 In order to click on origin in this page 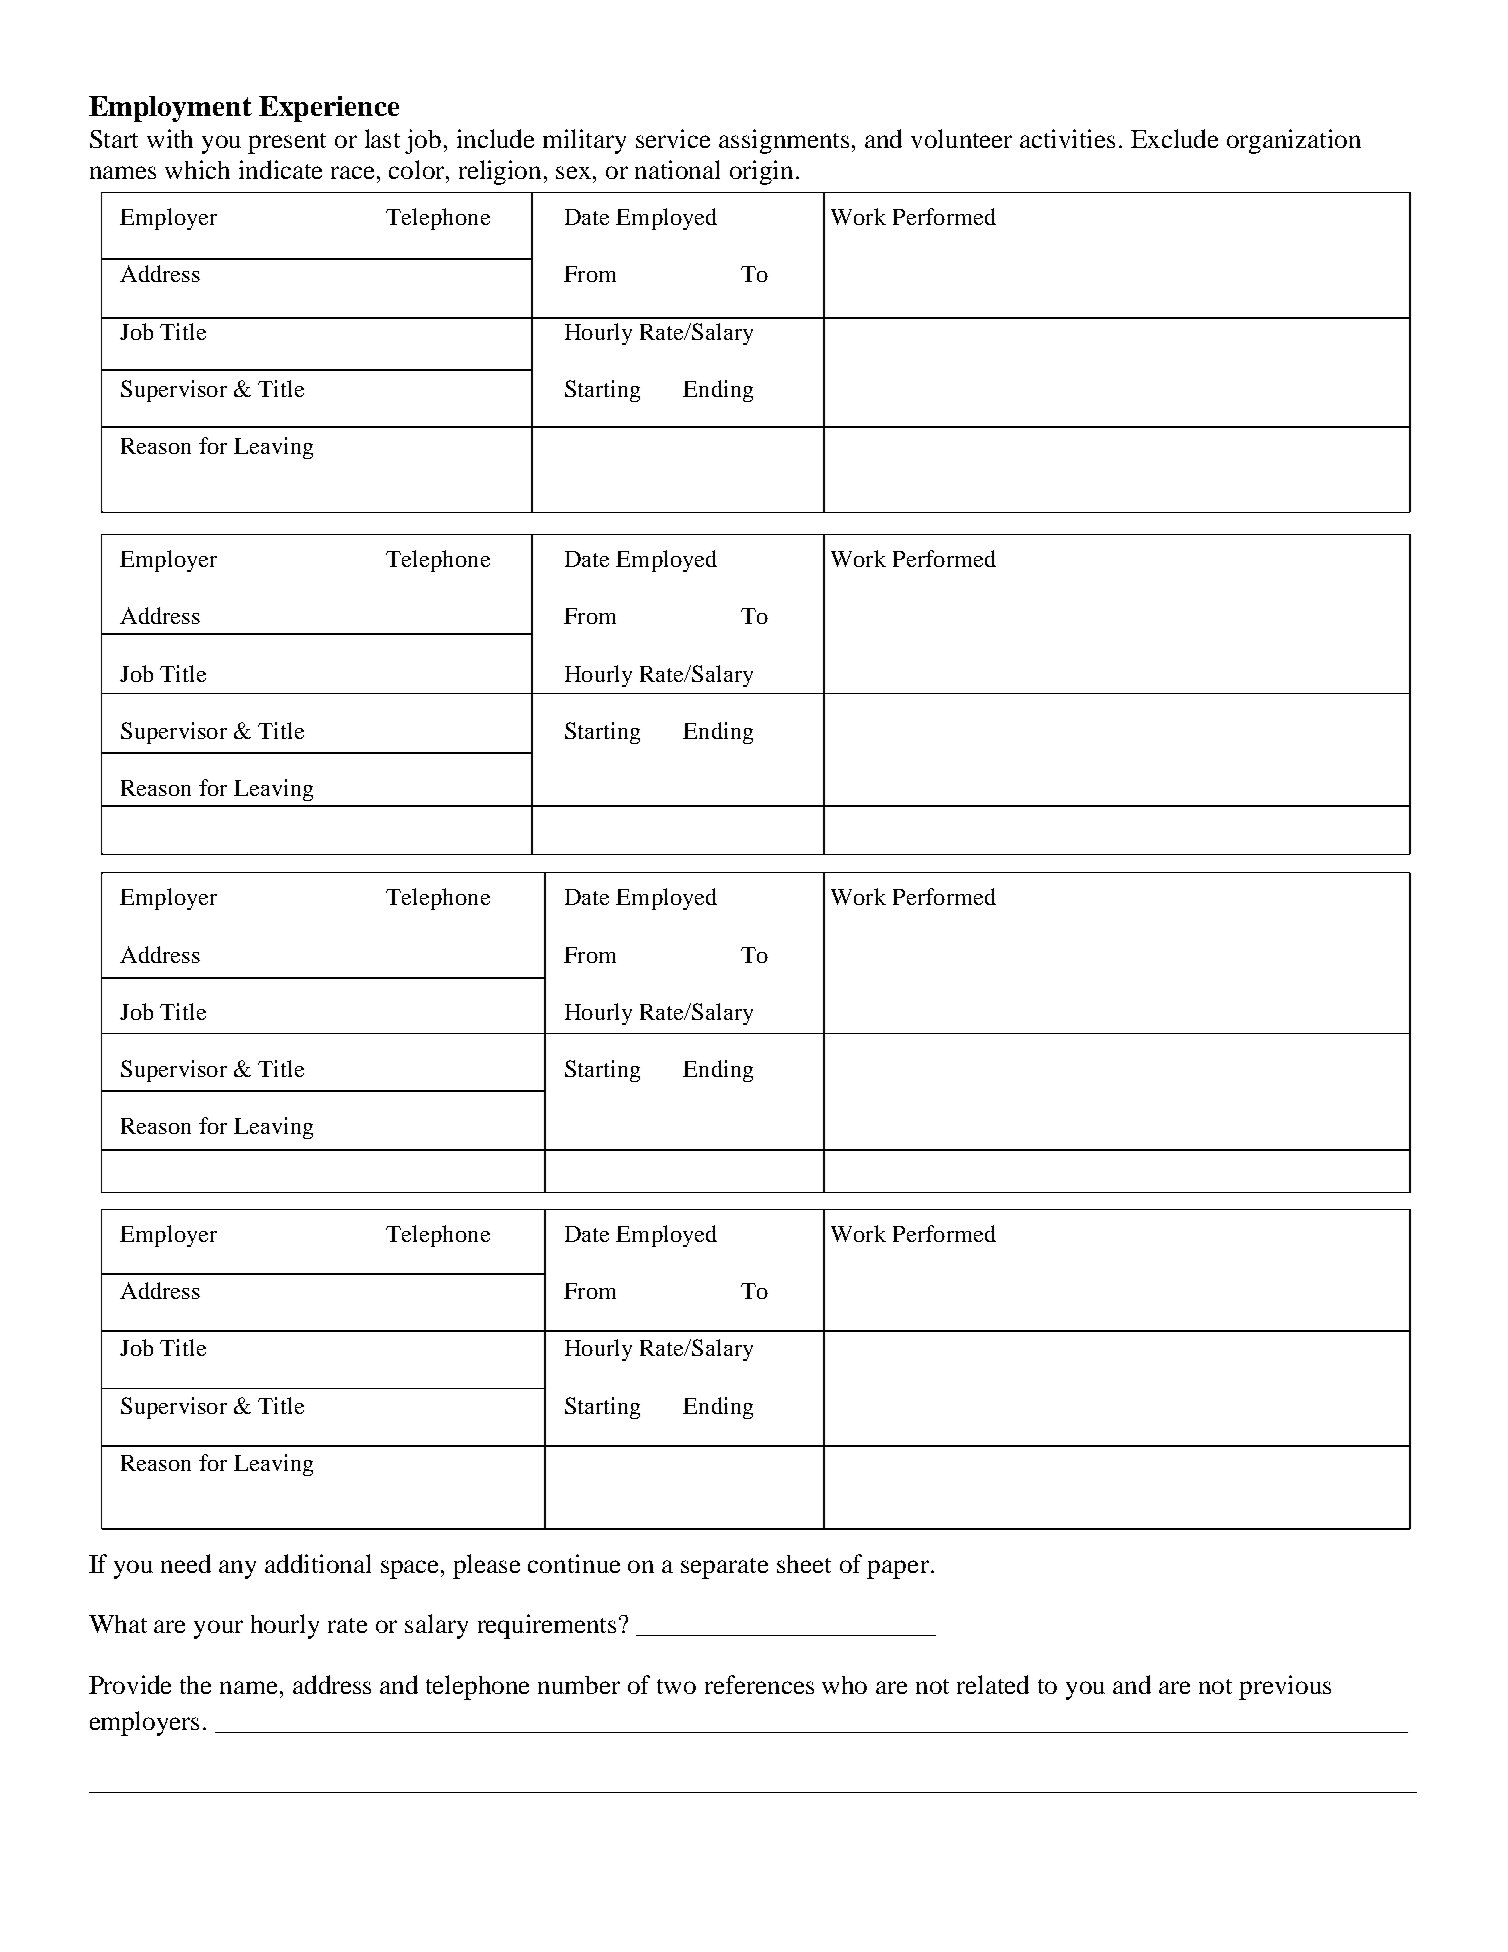, I will do `click(761, 172)`.
